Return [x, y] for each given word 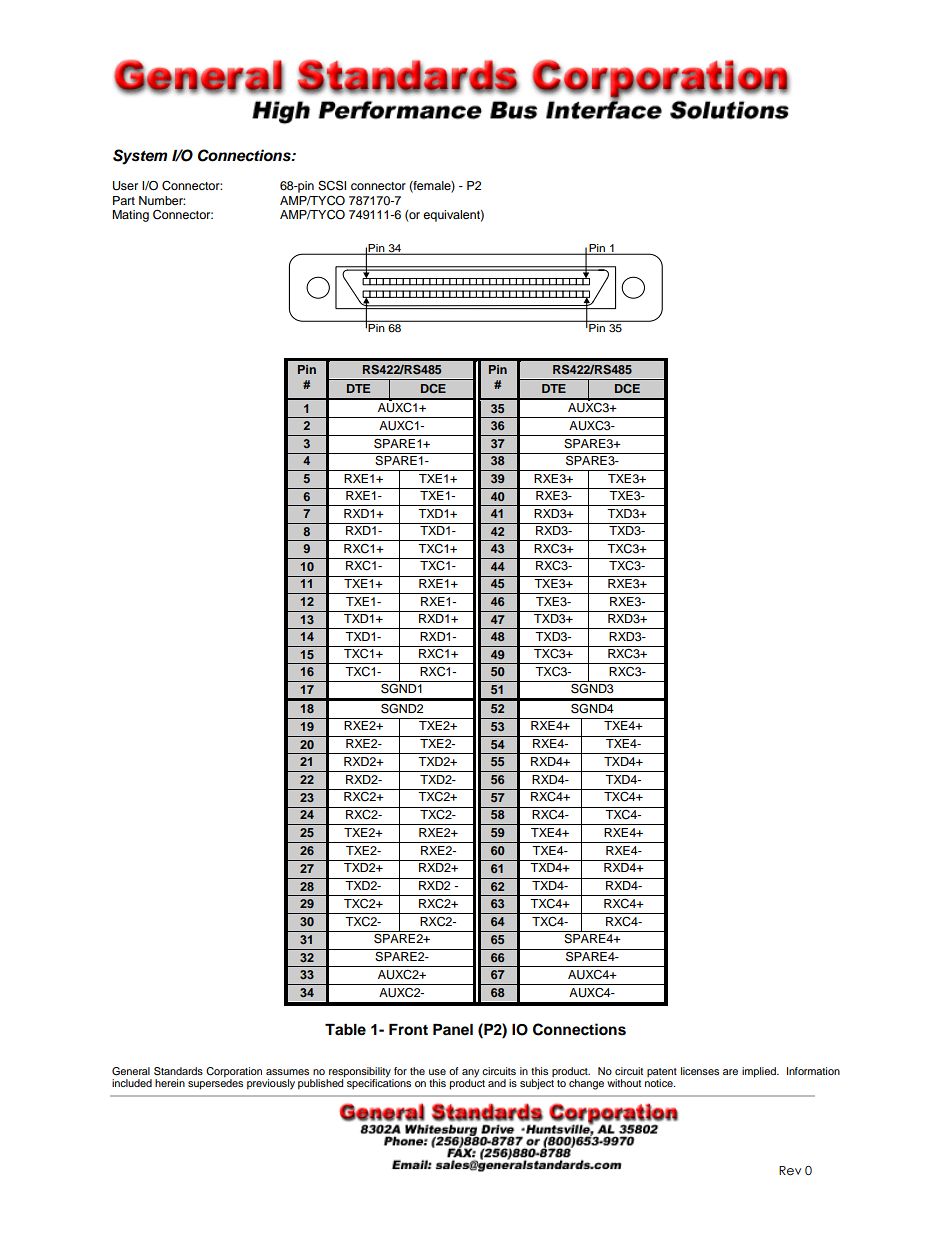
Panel [453, 1029]
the [417, 1071]
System [140, 157]
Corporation [234, 1072]
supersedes [215, 1084]
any [470, 1073]
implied [760, 1072]
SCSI [332, 185]
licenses [700, 1071]
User [125, 186]
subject [537, 1084]
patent [662, 1072]
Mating [130, 216]
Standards [178, 1071]
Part [124, 200]
